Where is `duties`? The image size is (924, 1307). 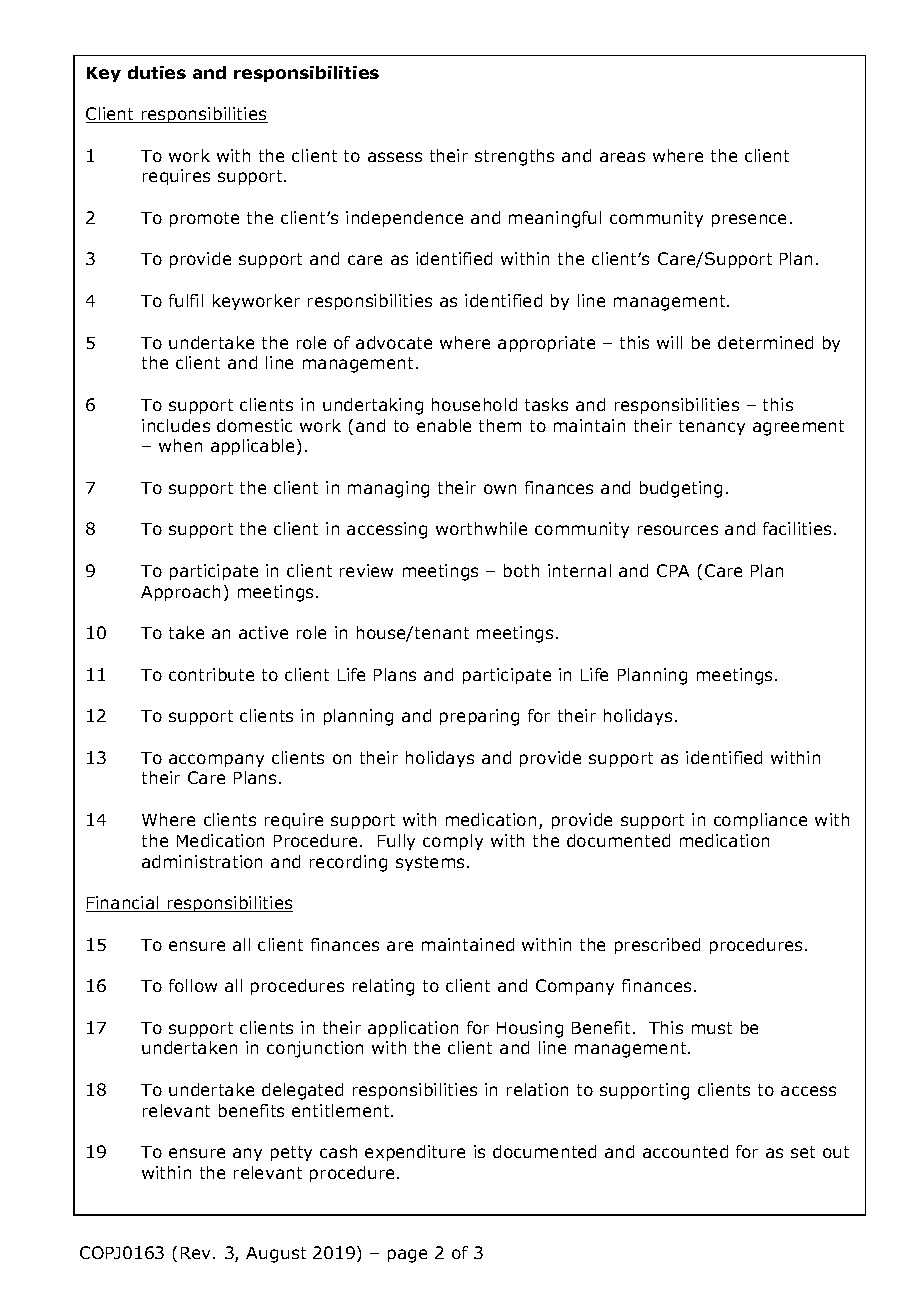 duties is located at coordinates (157, 72).
